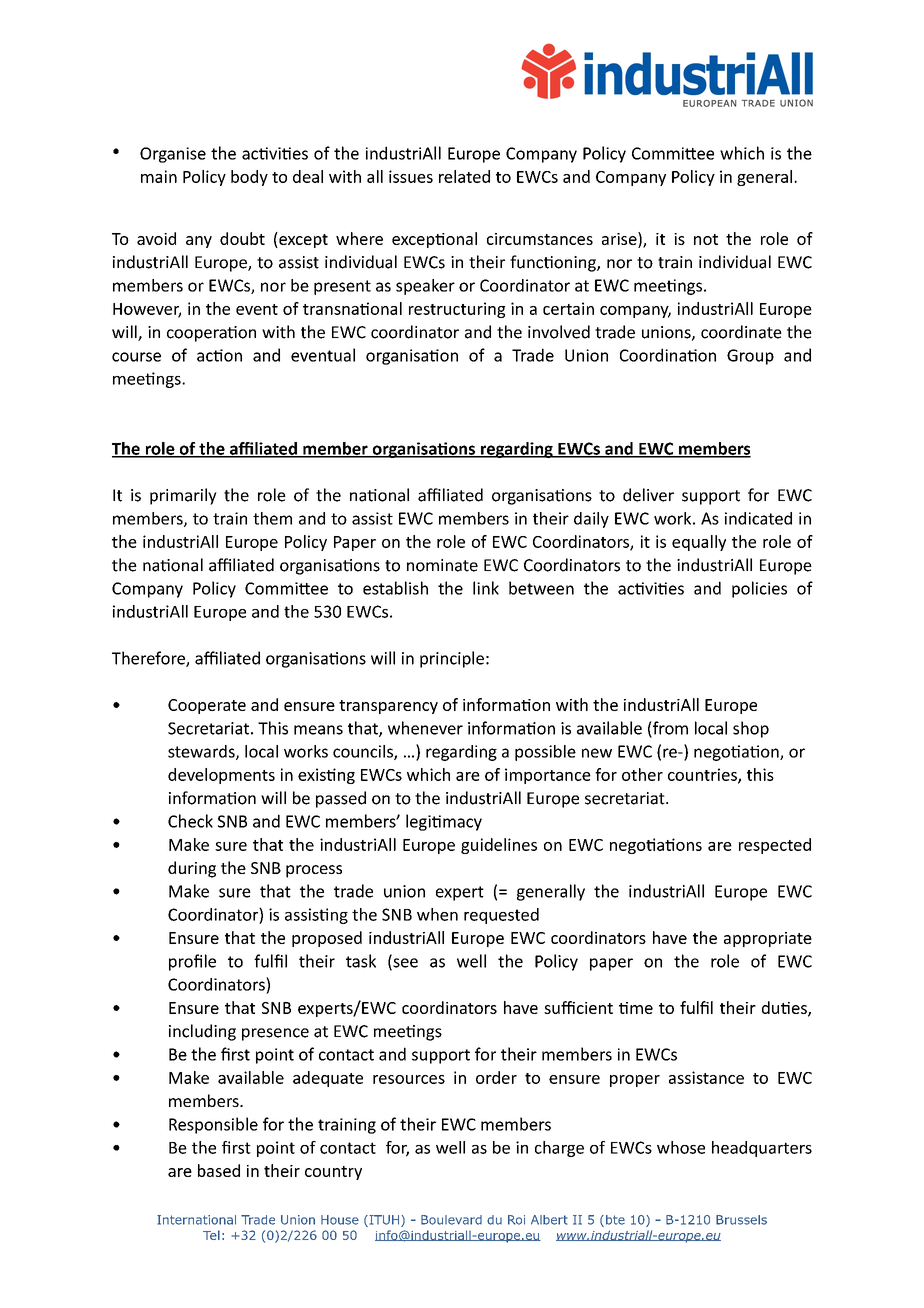  Describe the element at coordinates (464, 176) in the document. I see `related` at that location.
